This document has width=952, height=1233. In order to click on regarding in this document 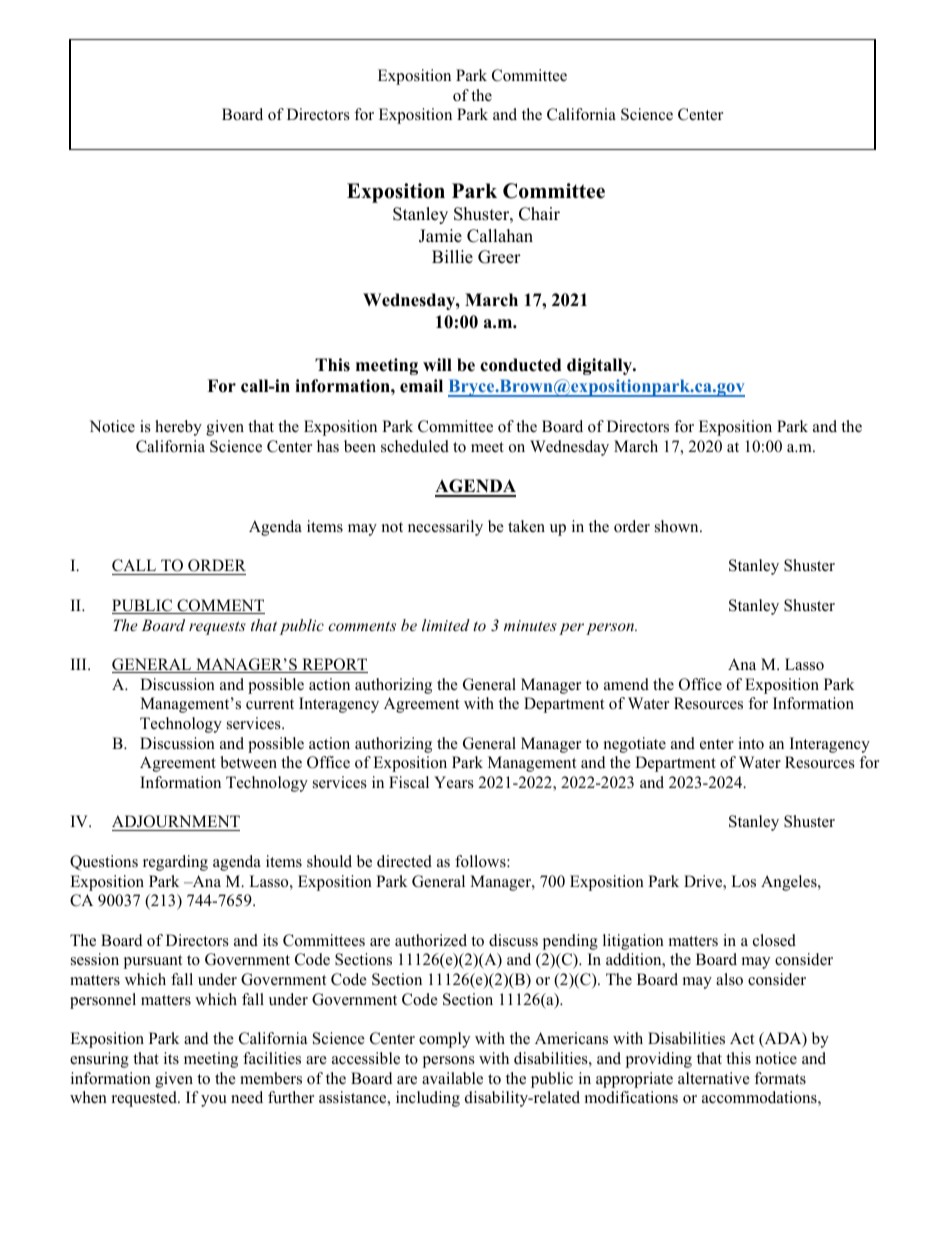, I will do `click(175, 863)`.
